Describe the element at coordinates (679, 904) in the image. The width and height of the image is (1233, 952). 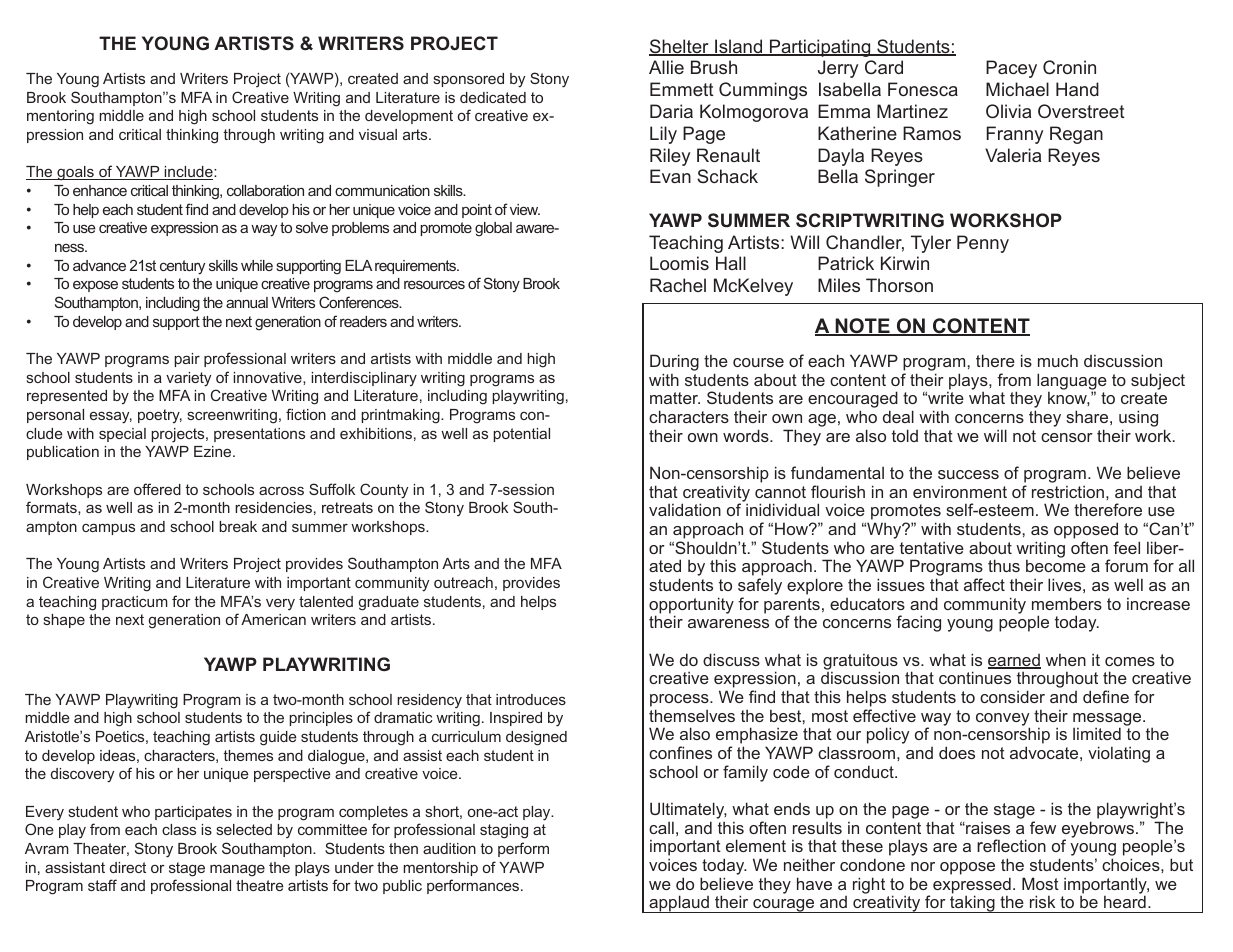
I see `applaud` at that location.
